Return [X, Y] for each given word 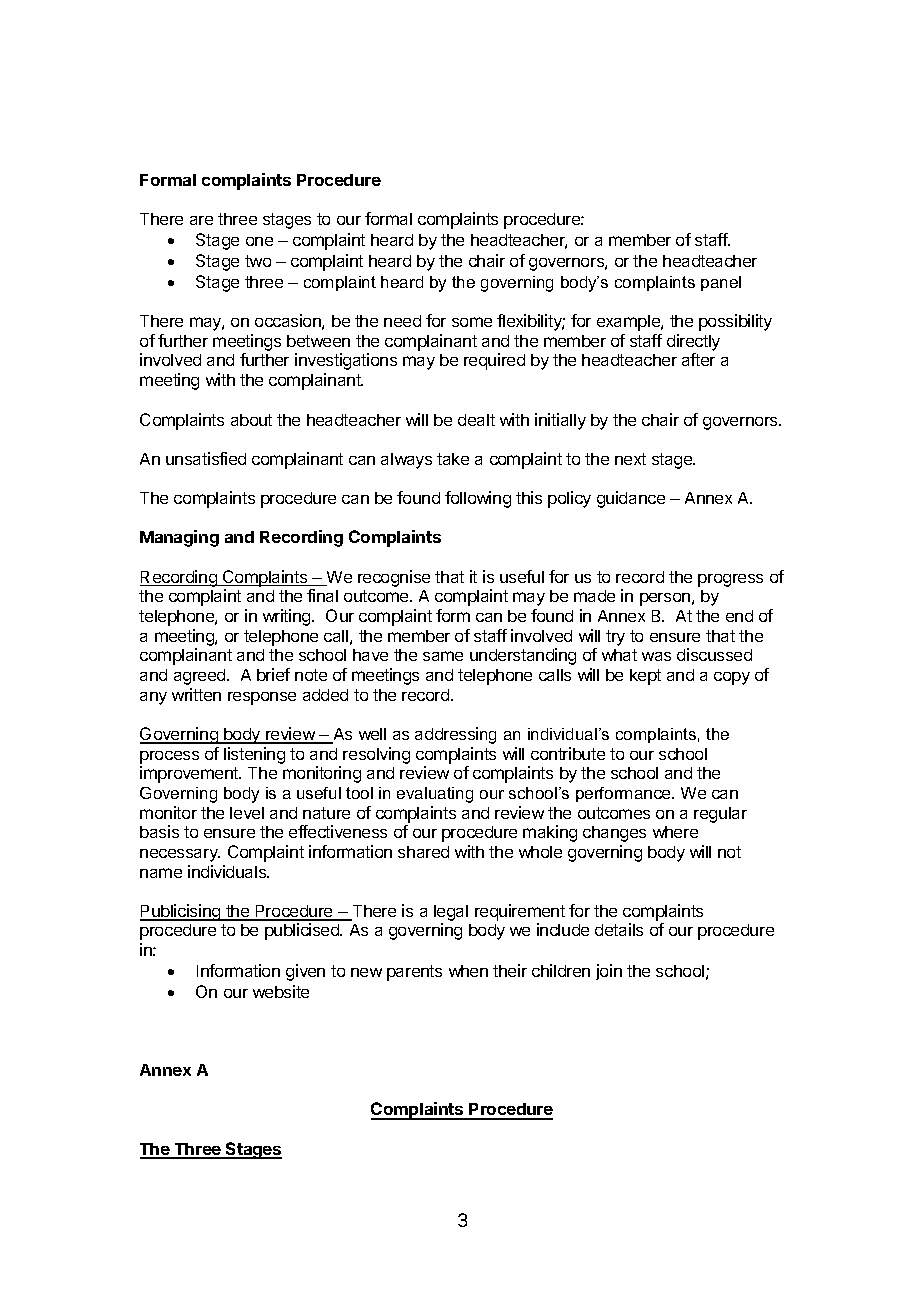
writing [288, 617]
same [443, 656]
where [675, 832]
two [258, 261]
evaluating [435, 795]
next [630, 459]
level [247, 813]
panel [721, 283]
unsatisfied [206, 458]
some [472, 322]
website [281, 991]
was [656, 656]
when [468, 971]
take [453, 459]
